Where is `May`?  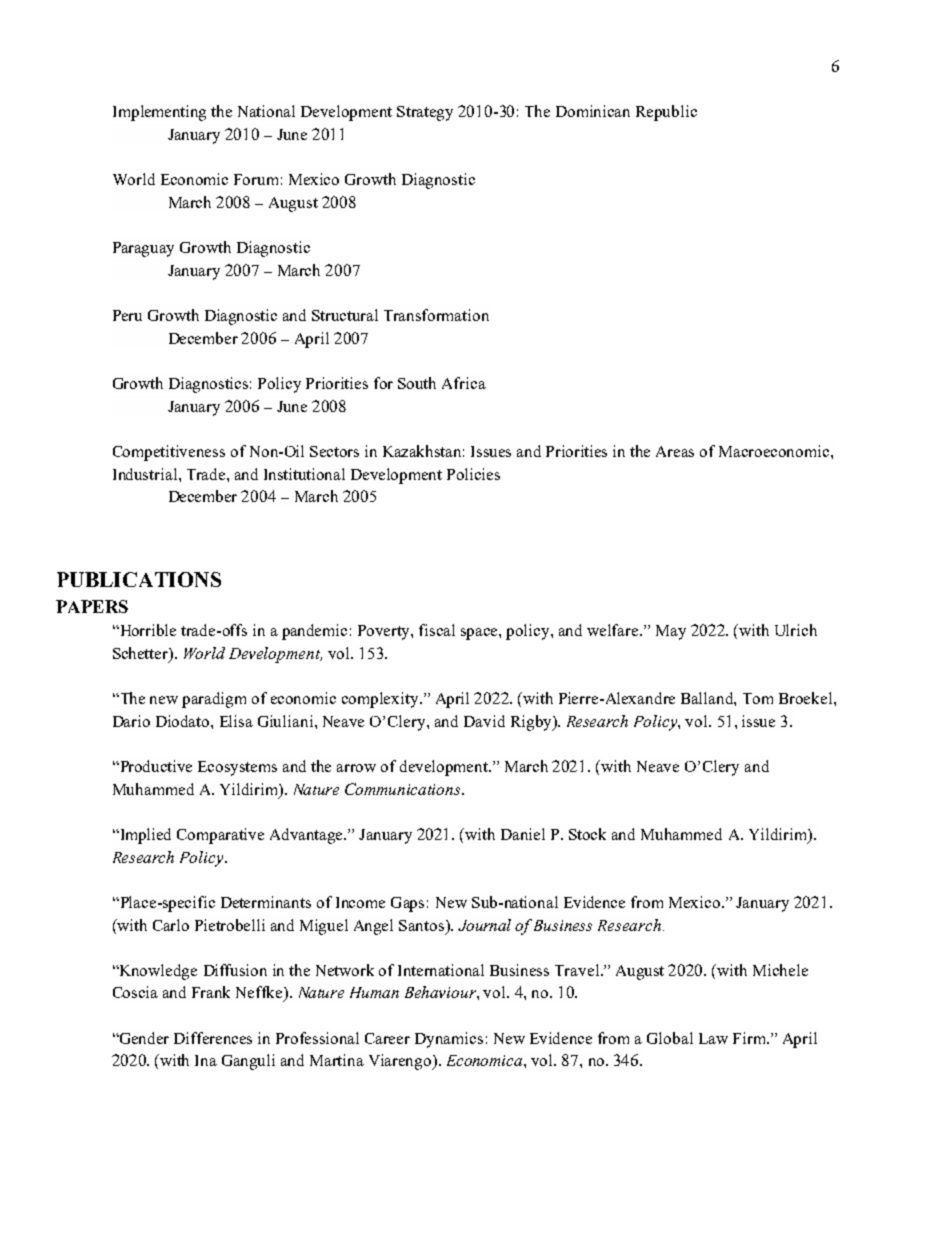 May is located at coordinates (671, 632).
